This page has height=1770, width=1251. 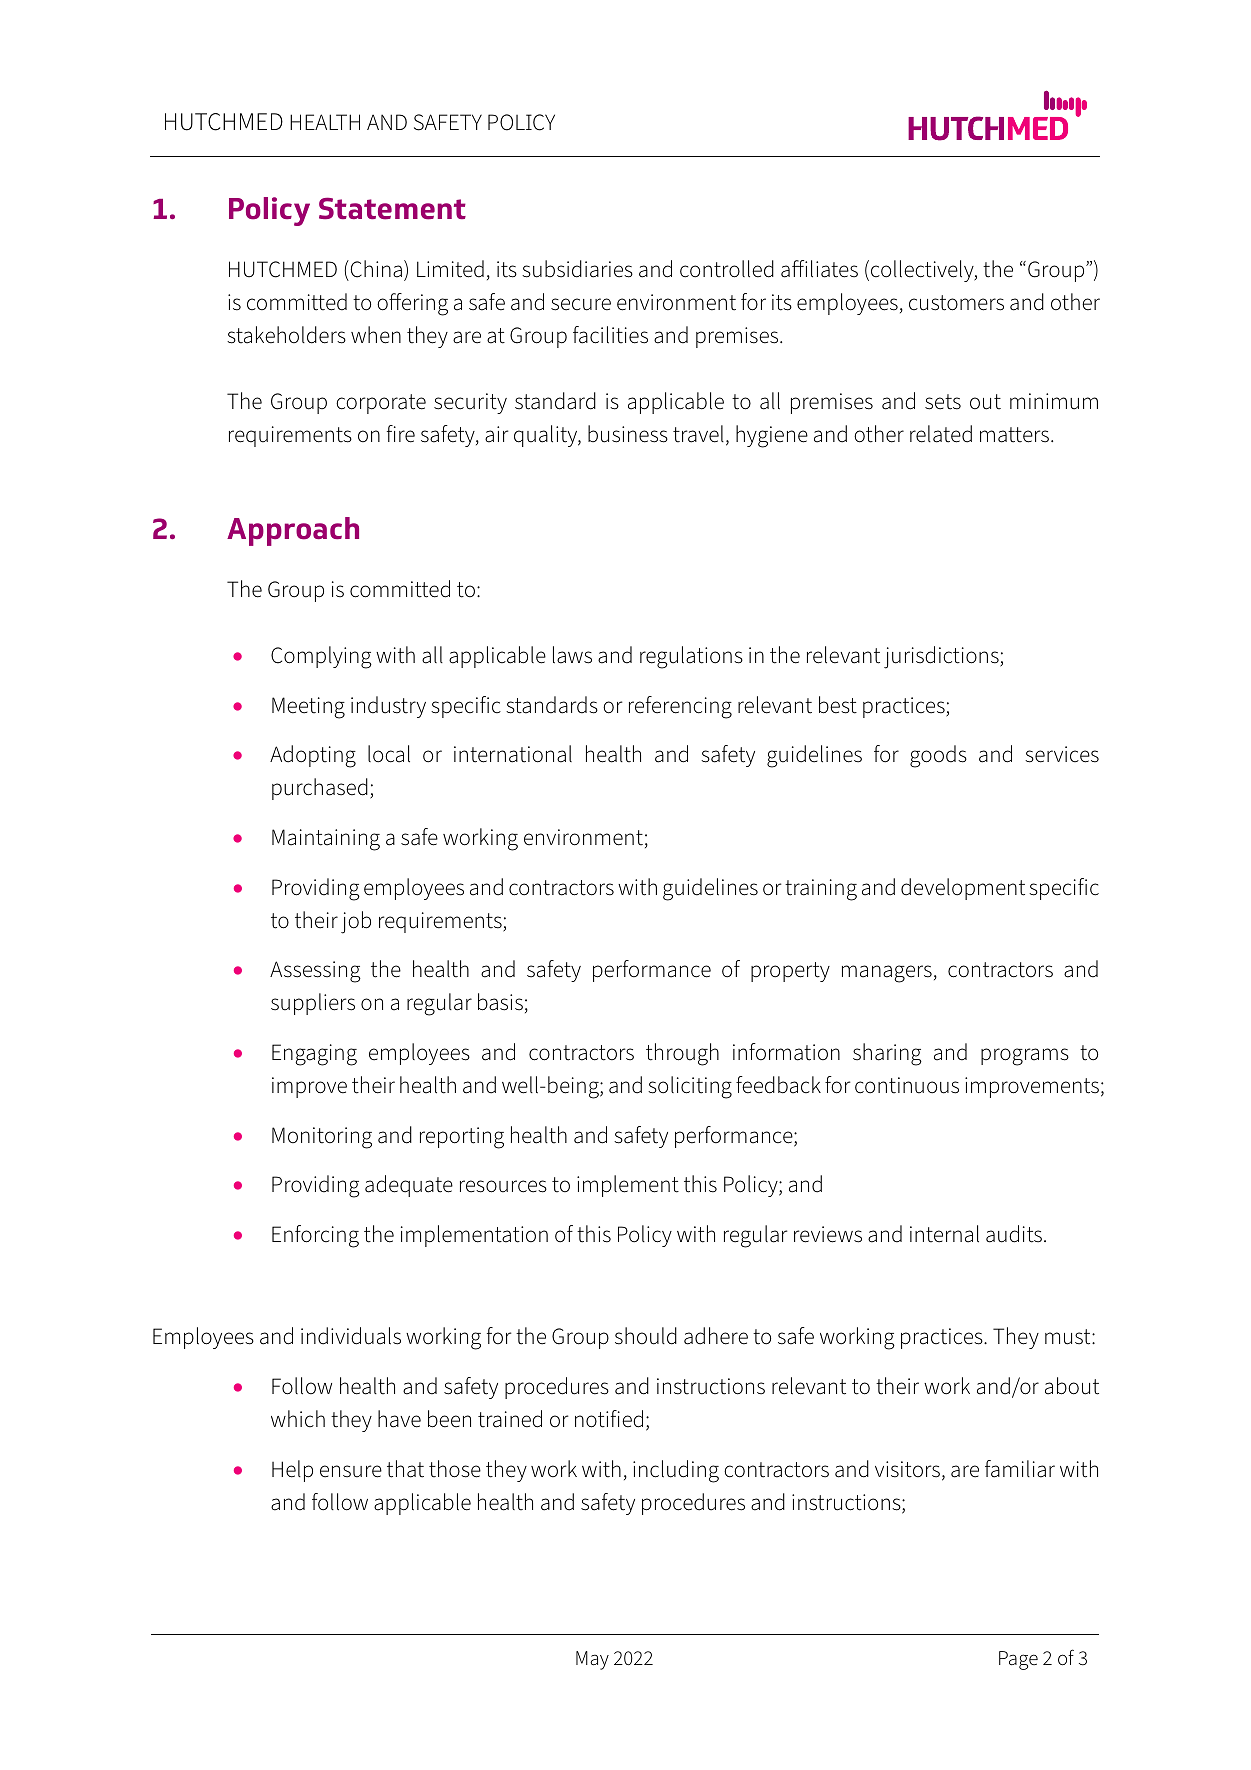 I want to click on Engaging, so click(x=314, y=1055).
